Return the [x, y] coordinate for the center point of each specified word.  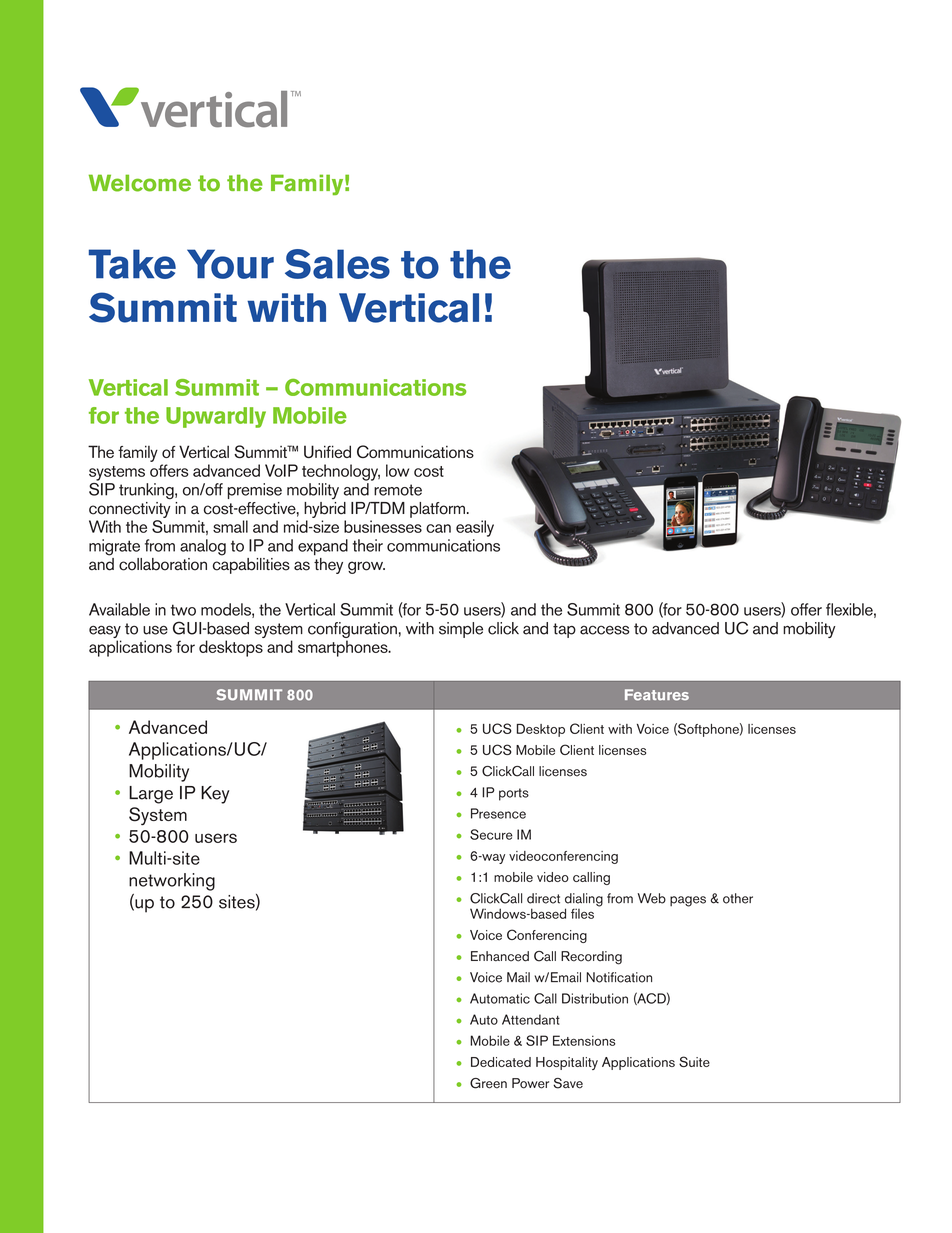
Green [488, 1083]
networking [172, 882]
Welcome [140, 183]
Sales [337, 264]
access [605, 630]
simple [461, 630]
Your [230, 264]
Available [119, 609]
